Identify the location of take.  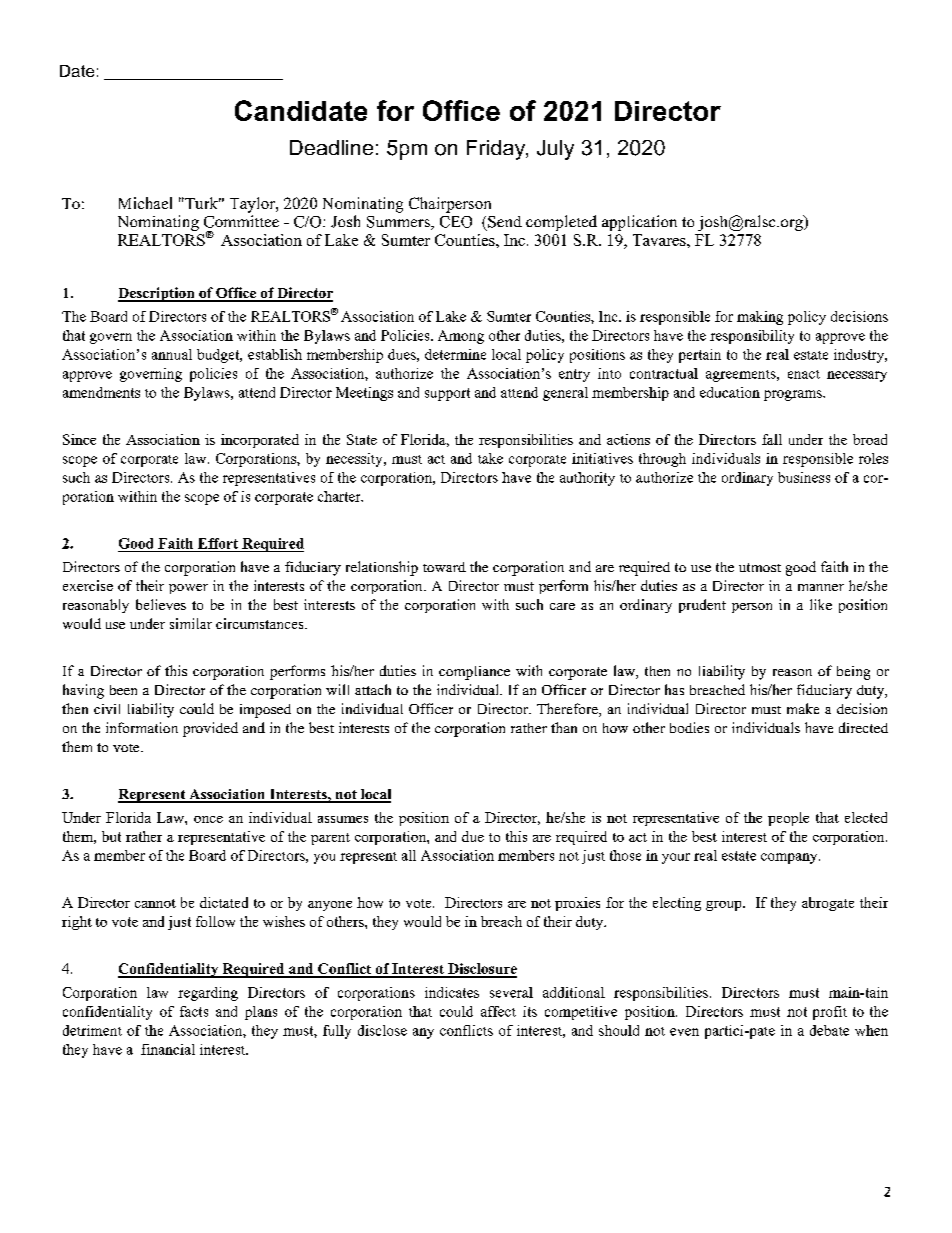
(490, 458).
